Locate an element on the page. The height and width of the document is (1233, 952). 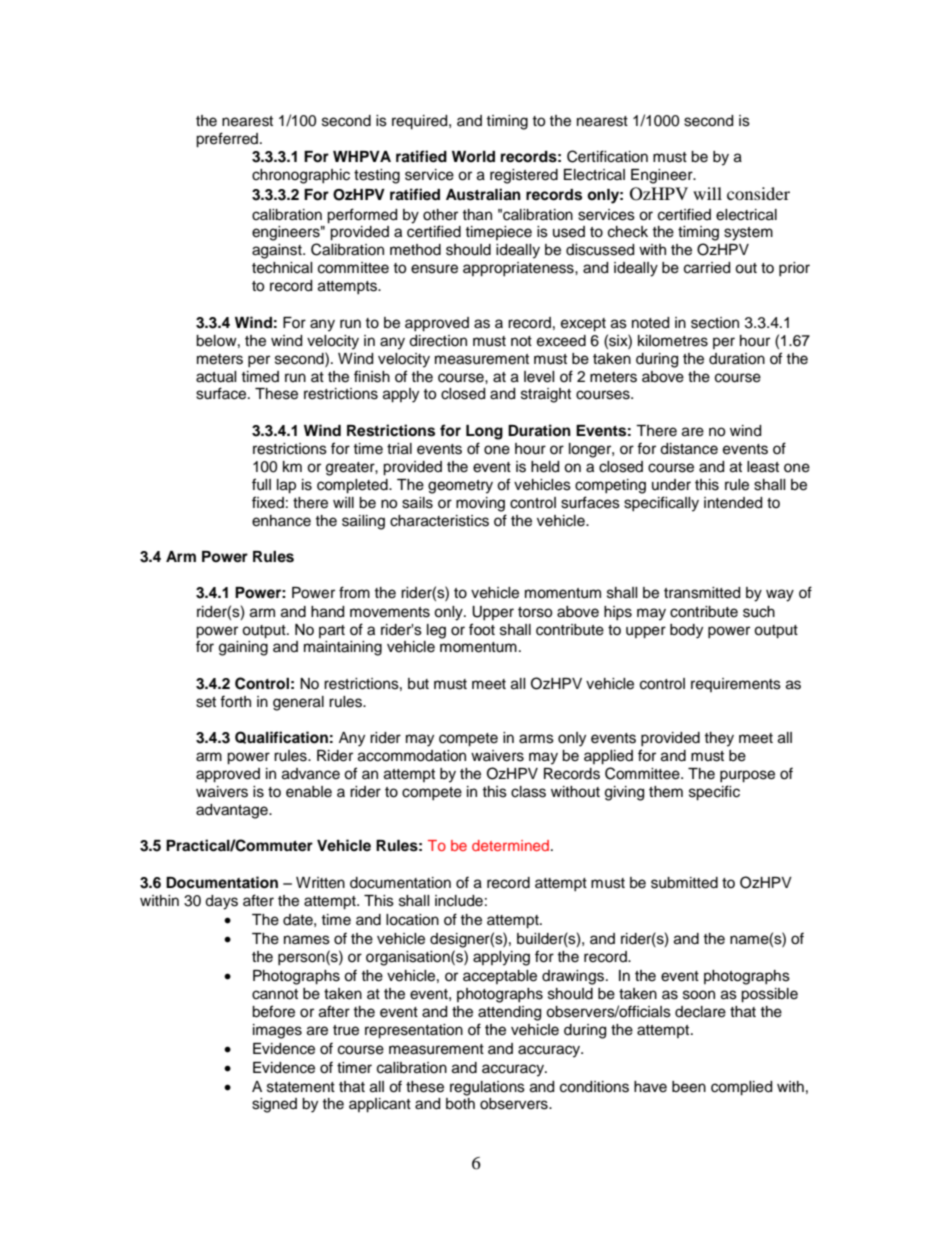
foot is located at coordinates (482, 629).
